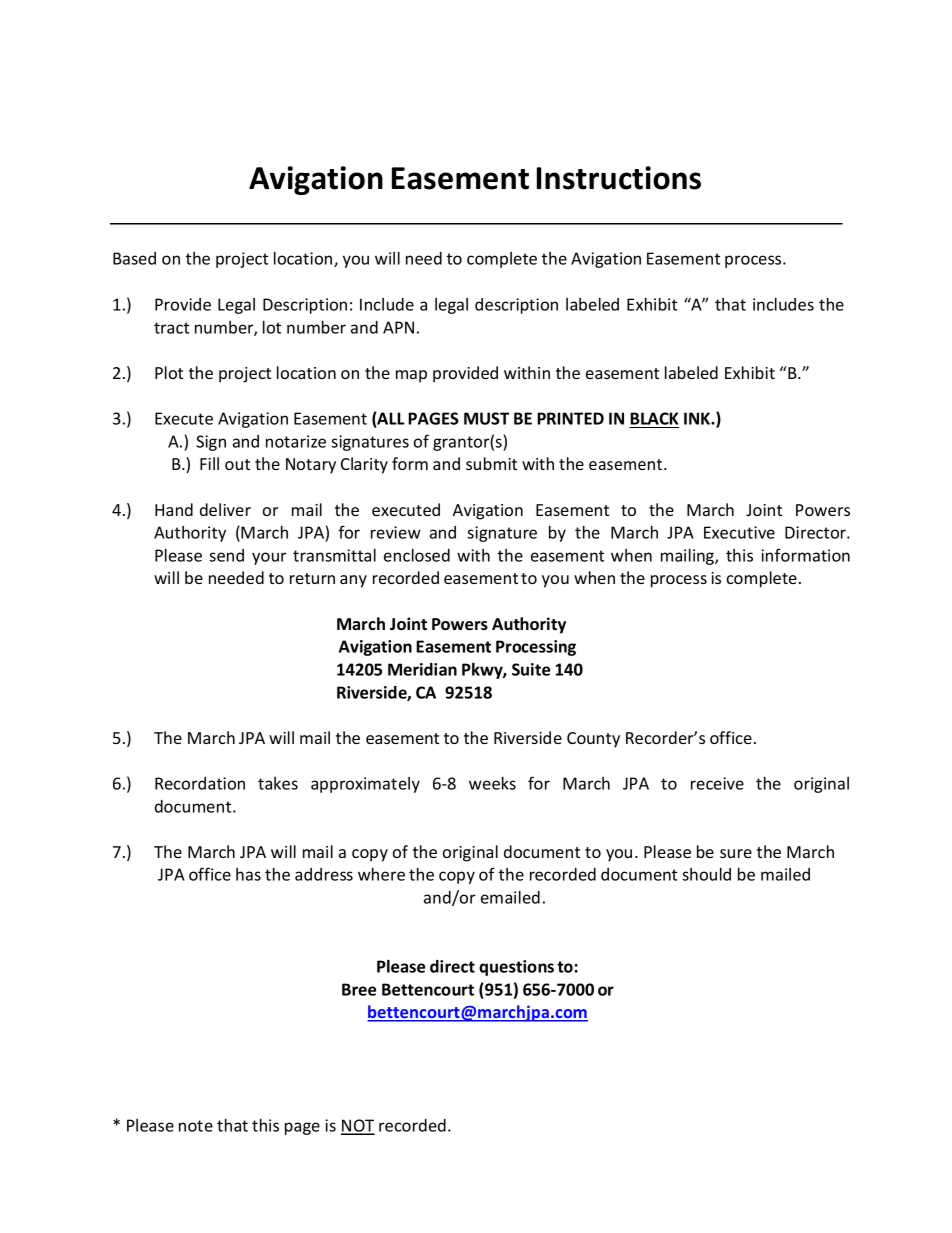 The height and width of the image is (1233, 952). I want to click on enclosed, so click(417, 555).
